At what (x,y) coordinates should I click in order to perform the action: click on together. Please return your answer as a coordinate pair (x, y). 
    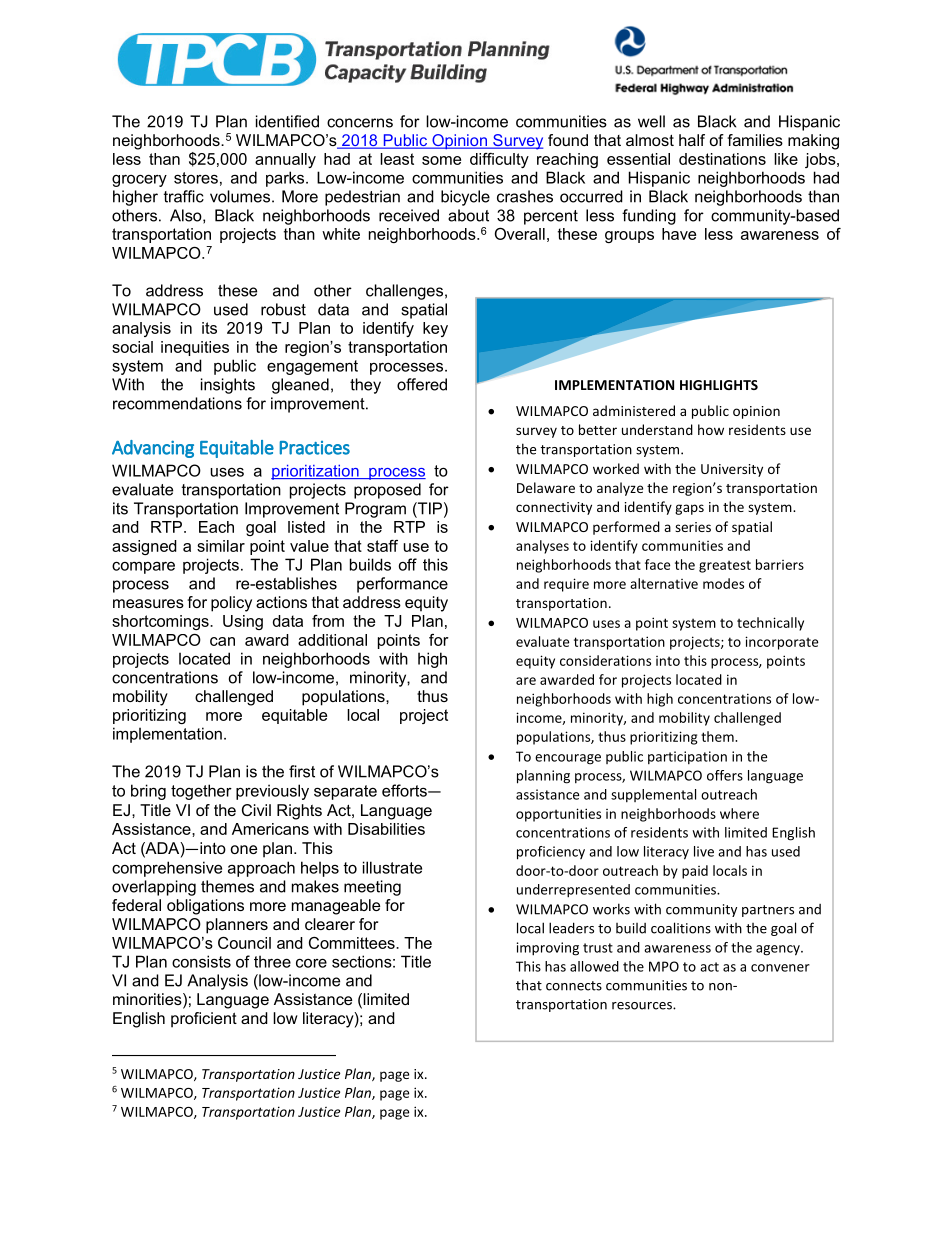
    Looking at the image, I should click on (201, 792).
